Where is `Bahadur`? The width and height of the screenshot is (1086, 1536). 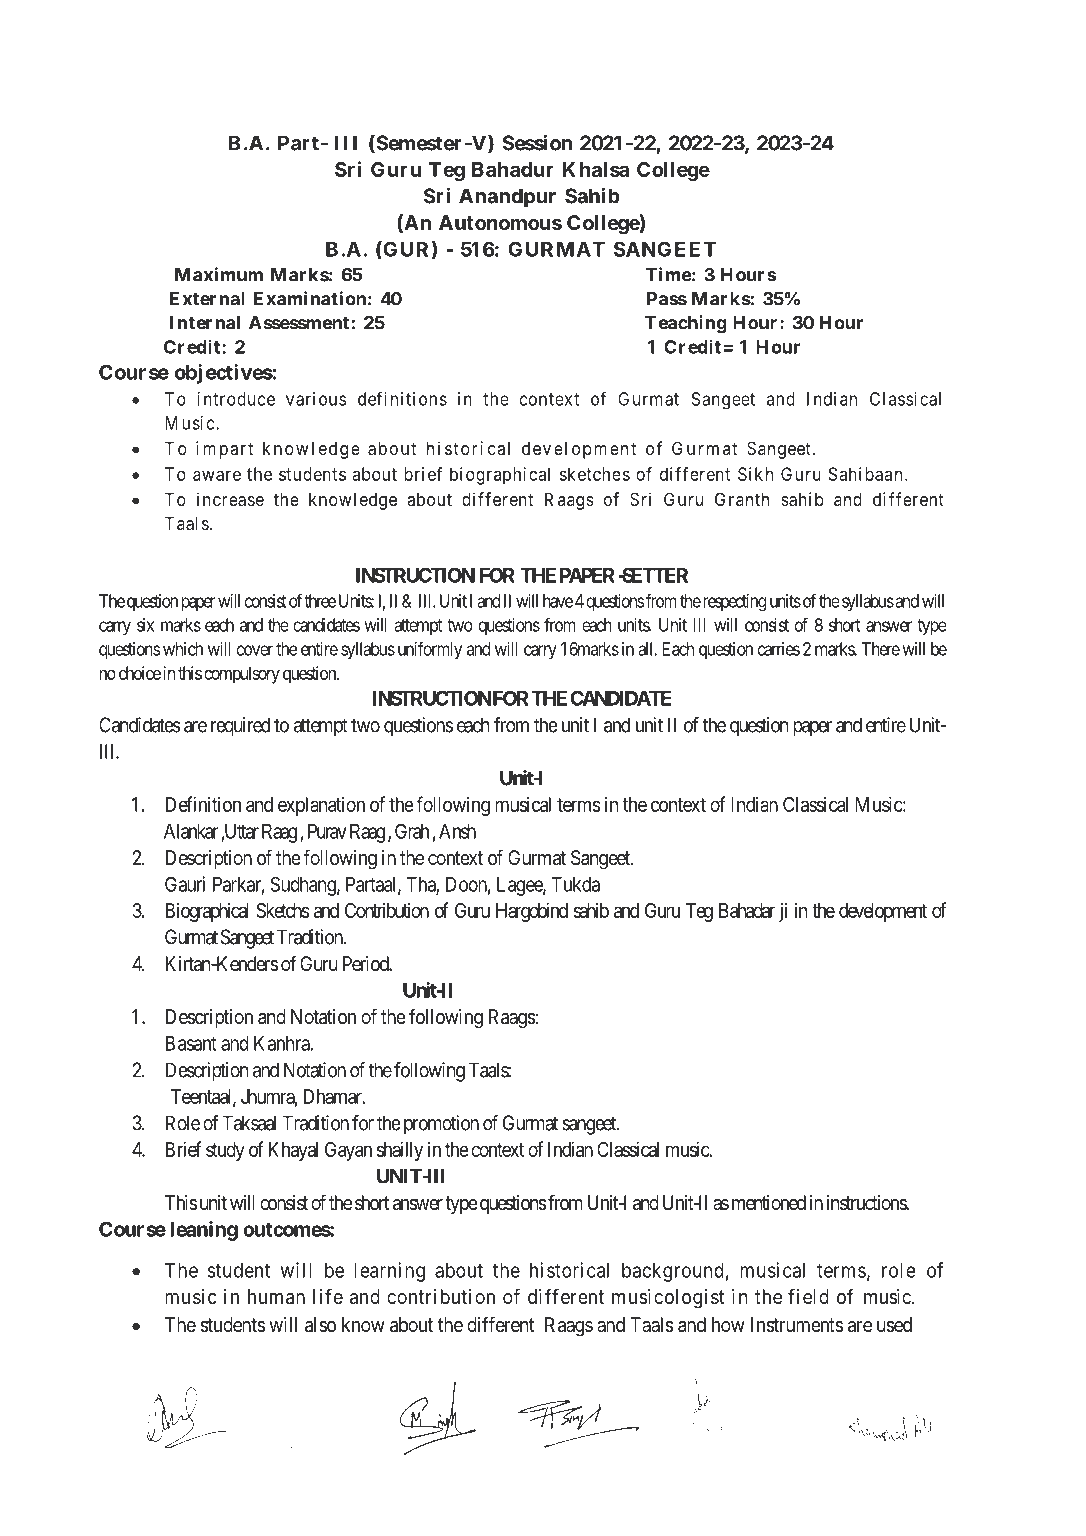 Bahadur is located at coordinates (513, 169).
